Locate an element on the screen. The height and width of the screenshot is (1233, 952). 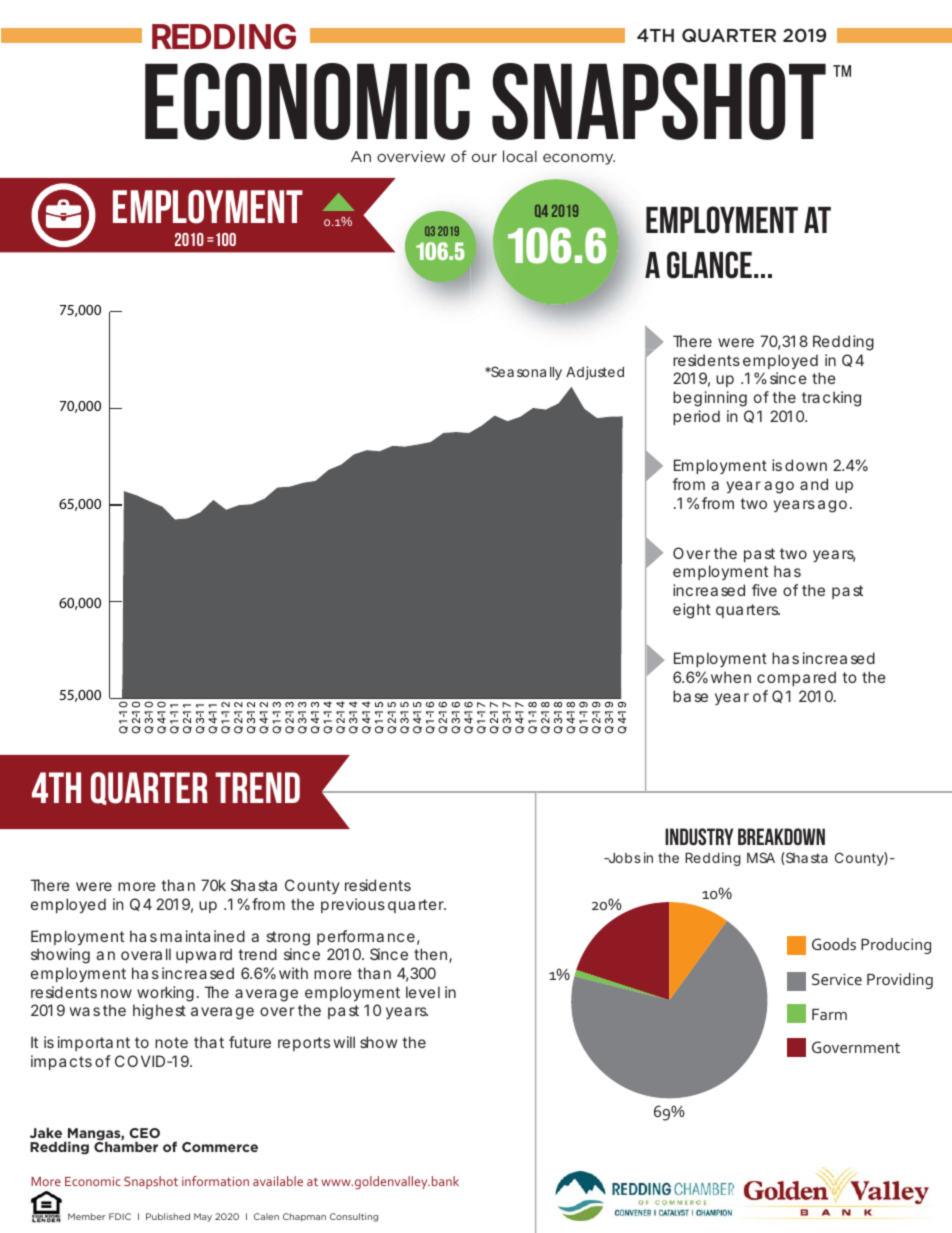
glance is located at coordinates (709, 265).
